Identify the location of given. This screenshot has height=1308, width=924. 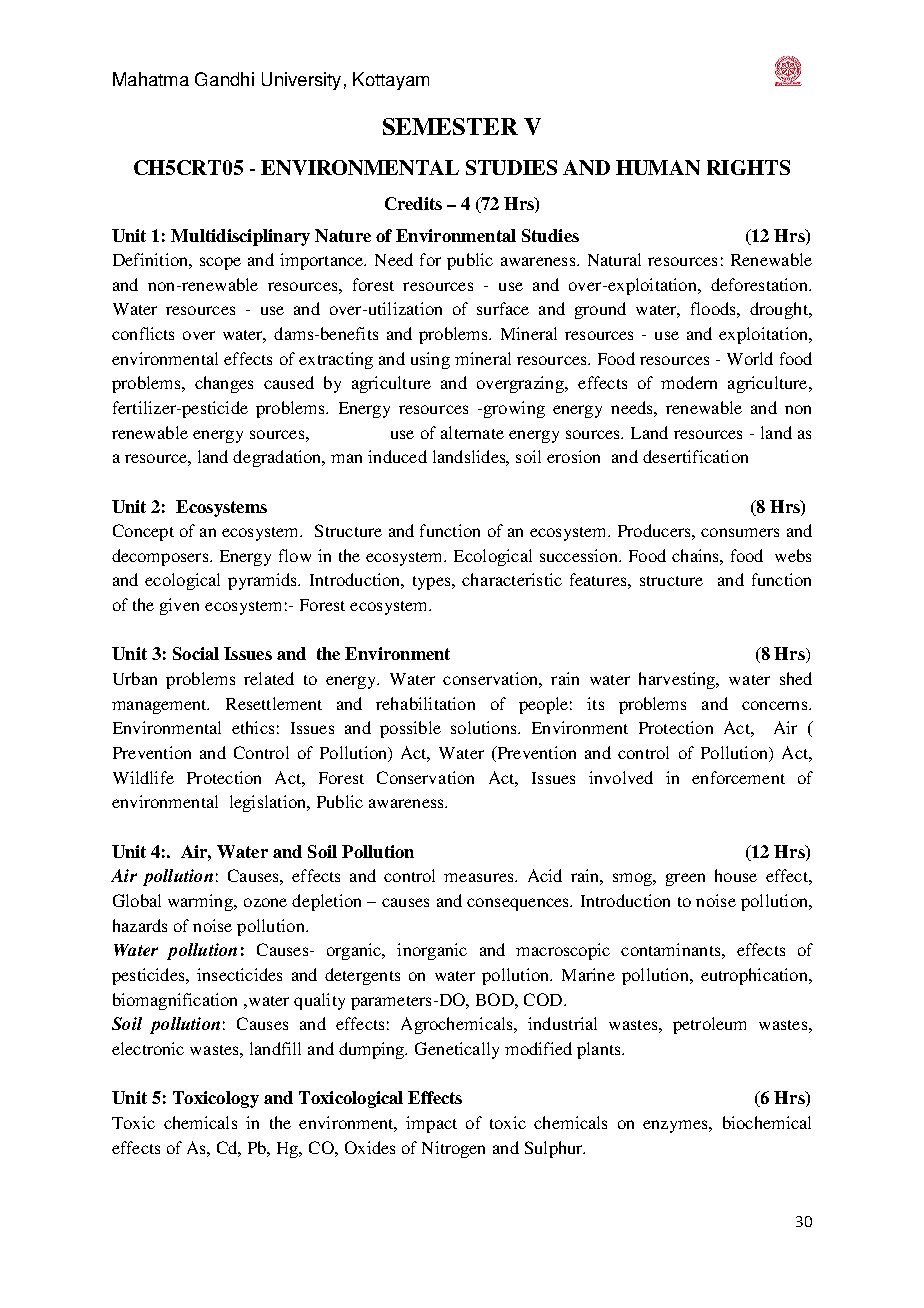
(179, 606).
